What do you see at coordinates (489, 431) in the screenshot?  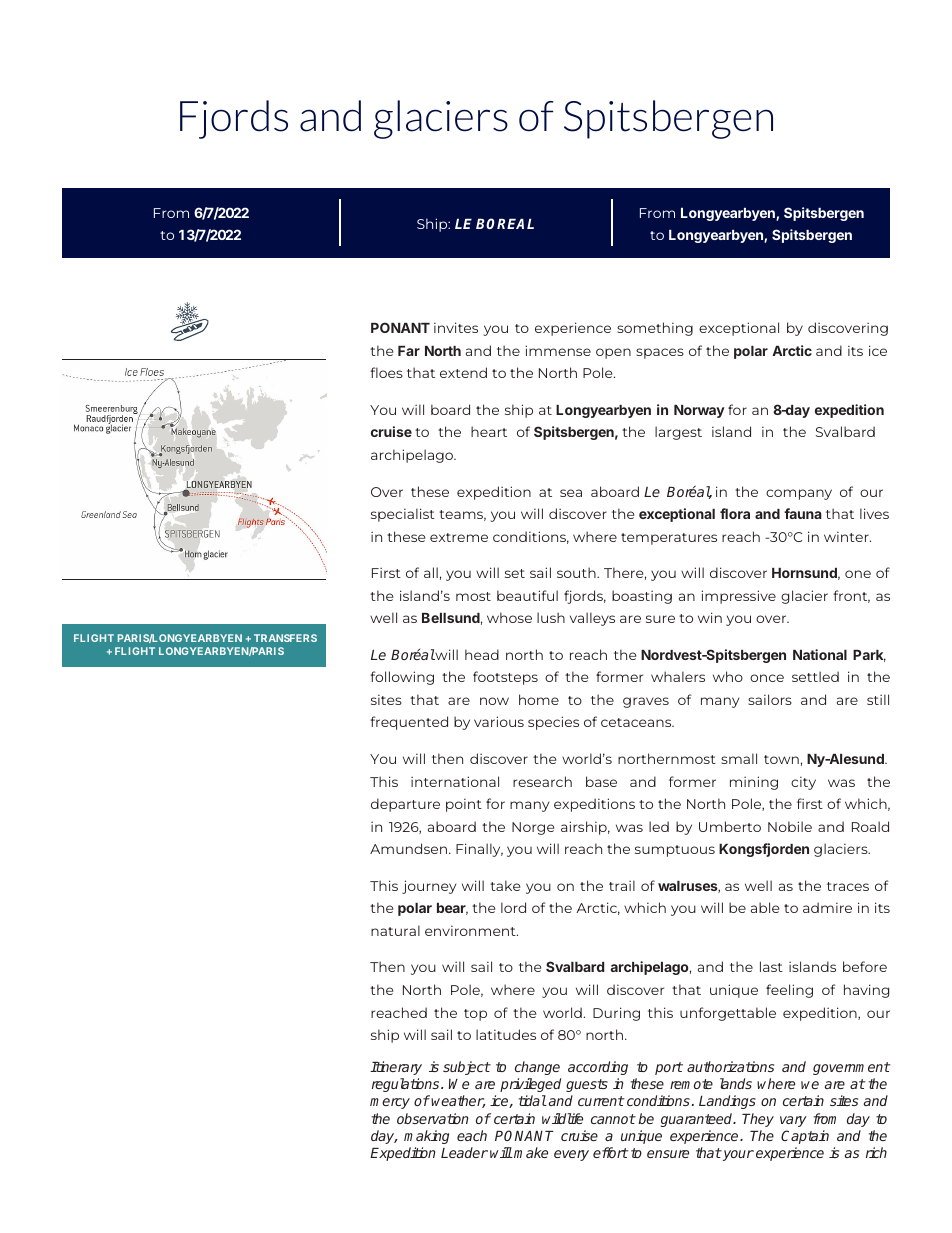 I see `heart` at bounding box center [489, 431].
